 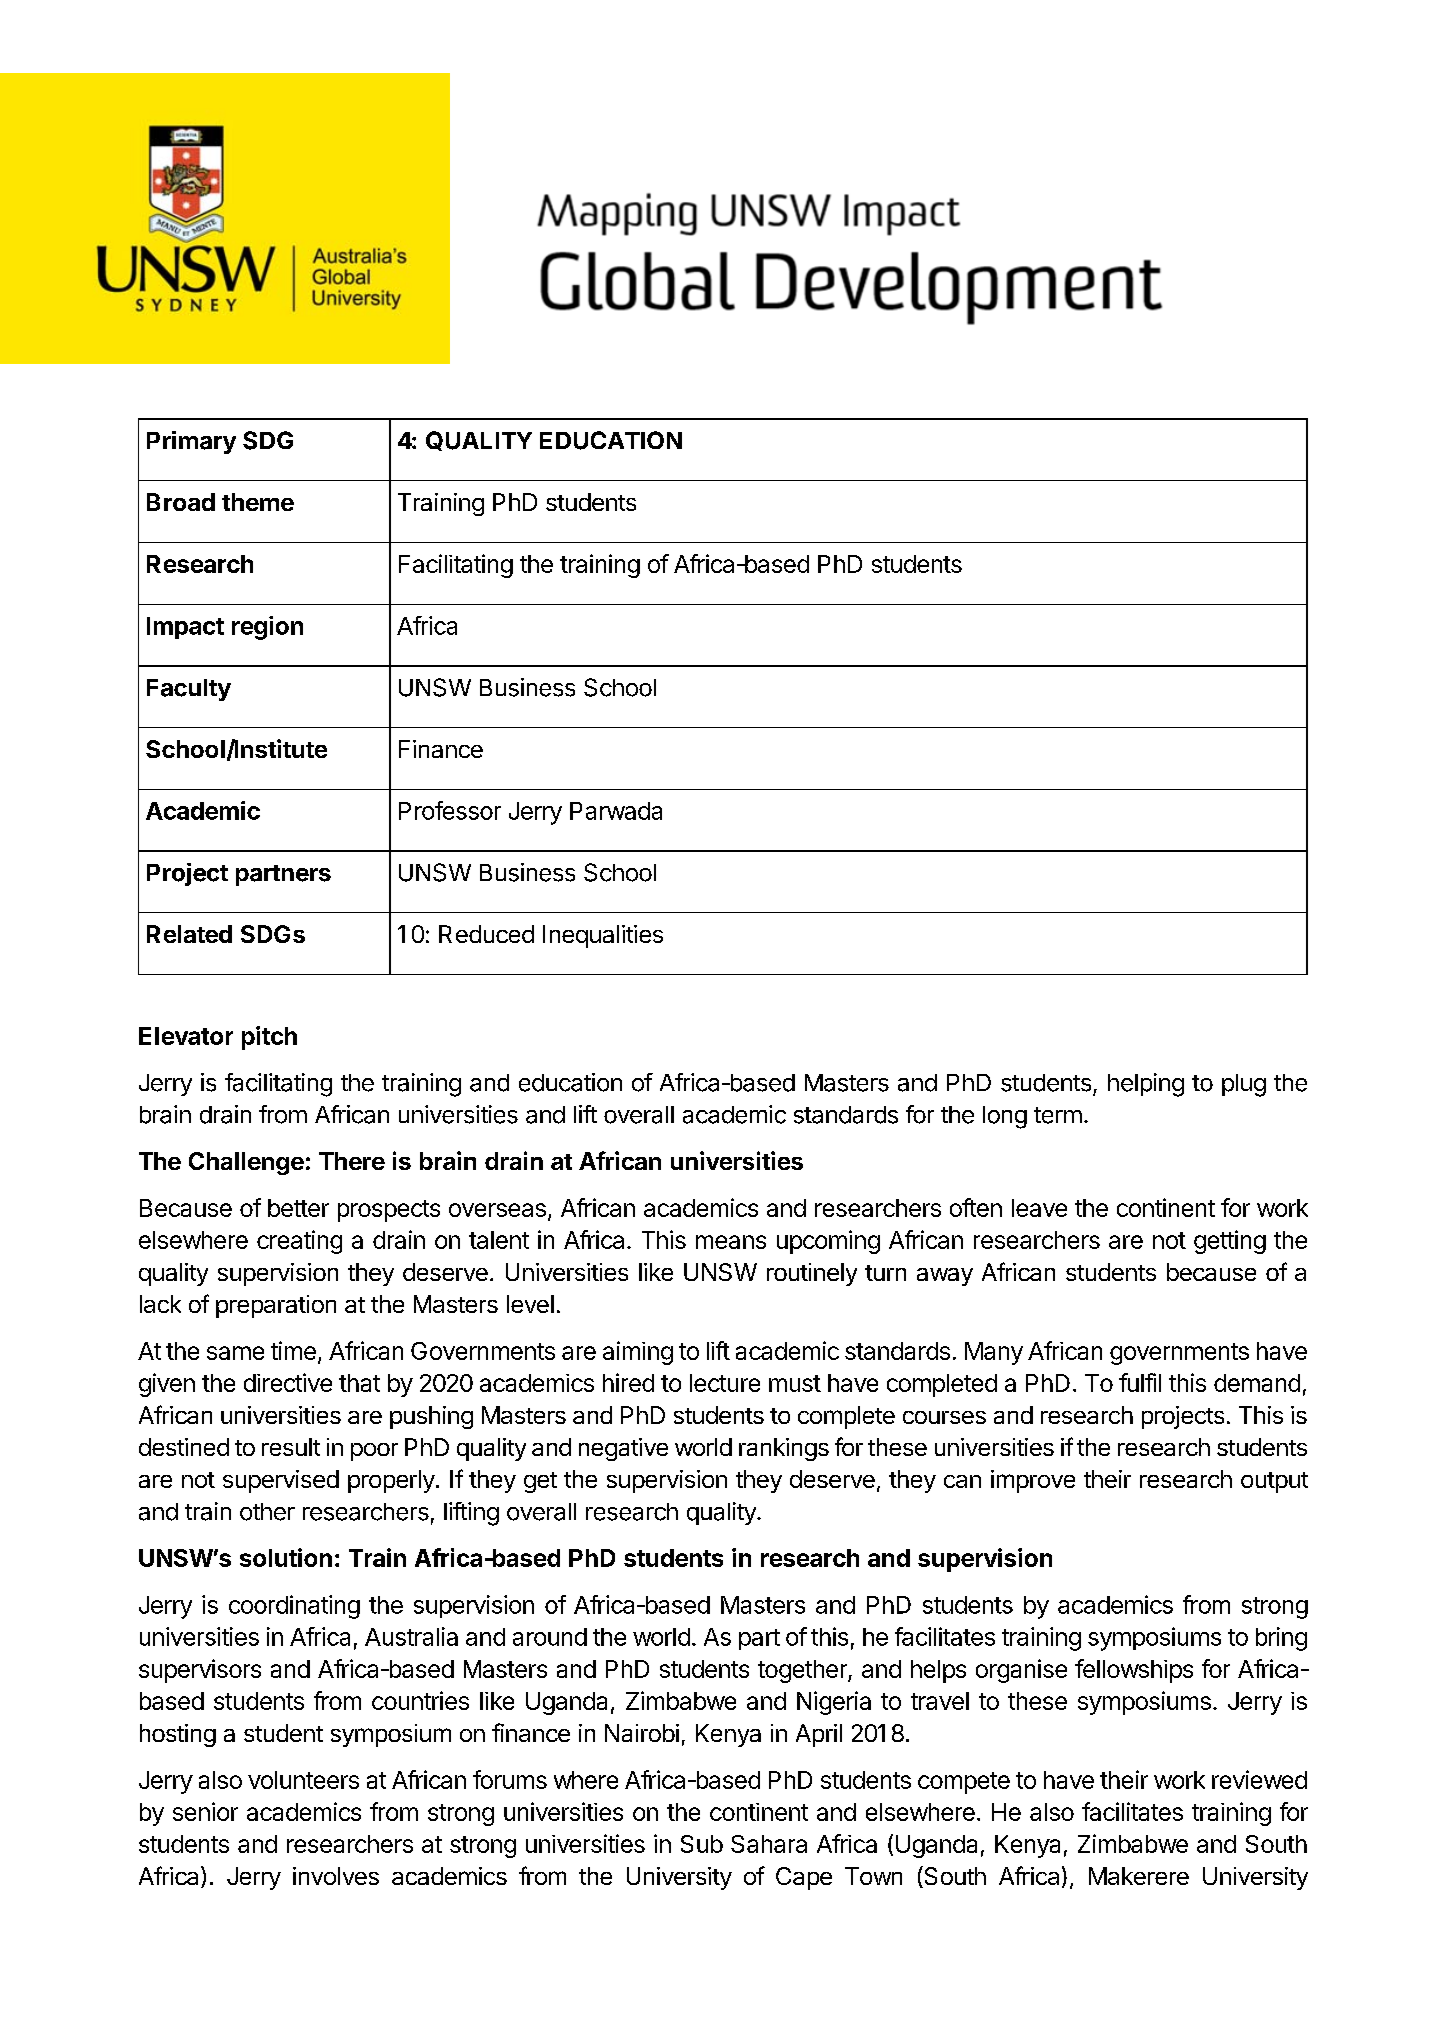 I want to click on helping, so click(x=1146, y=1085).
